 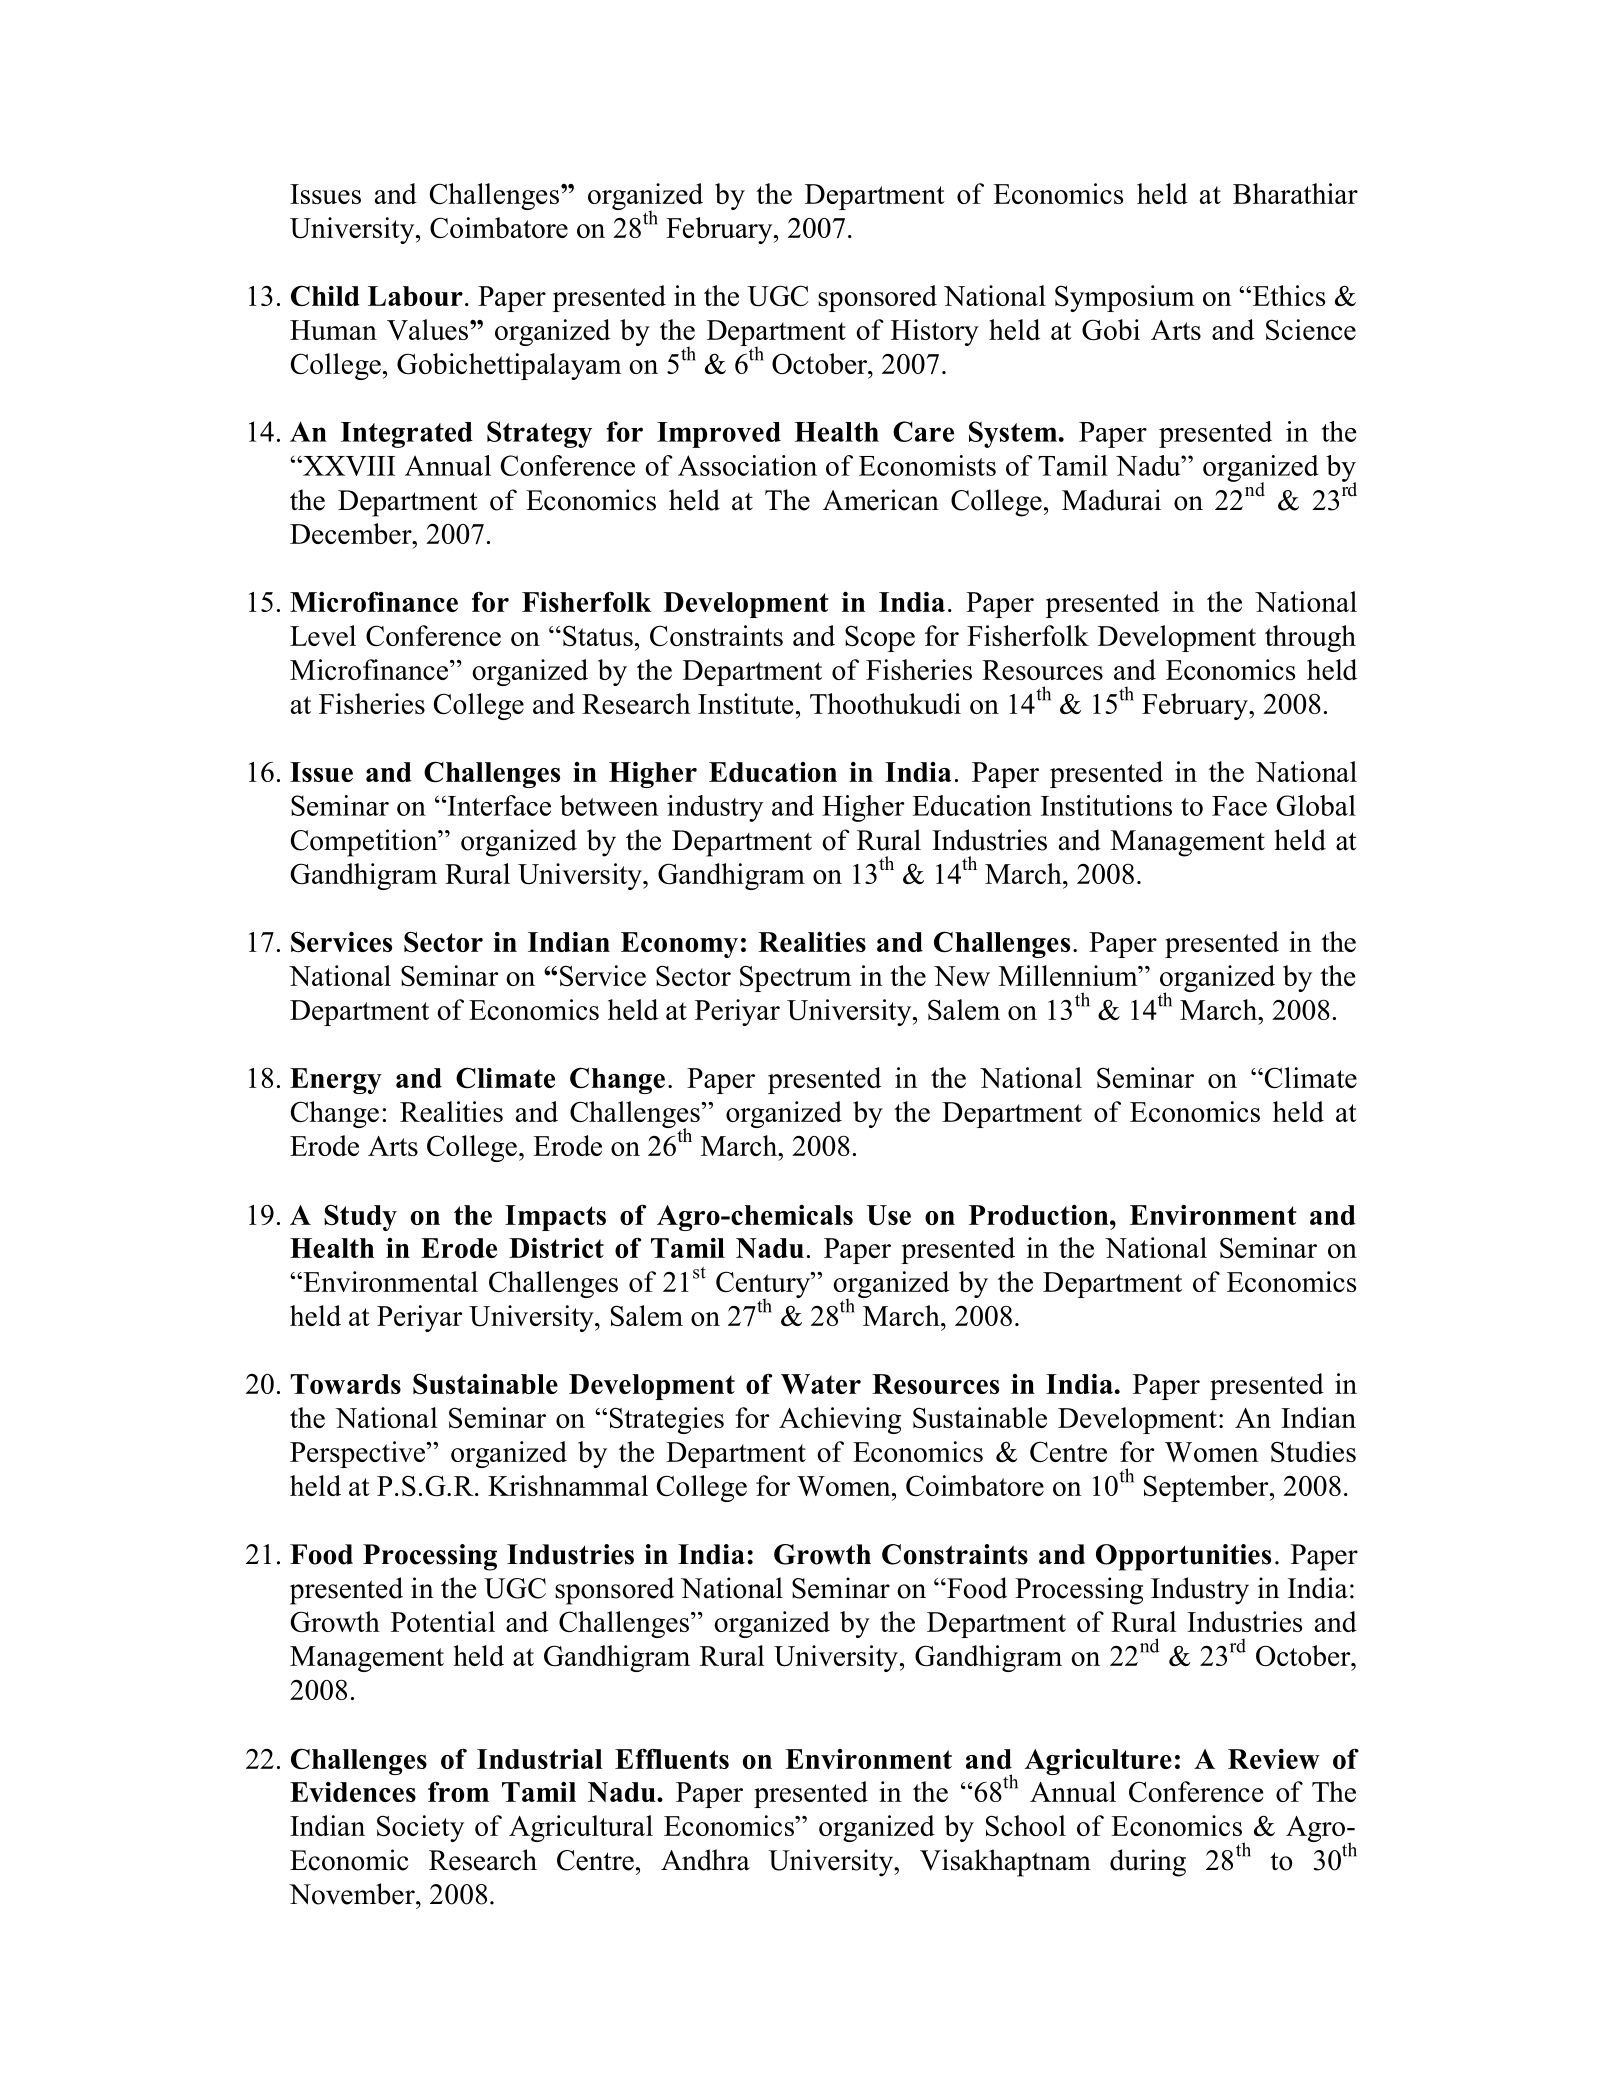 What do you see at coordinates (427, 329) in the screenshot?
I see `Values` at bounding box center [427, 329].
